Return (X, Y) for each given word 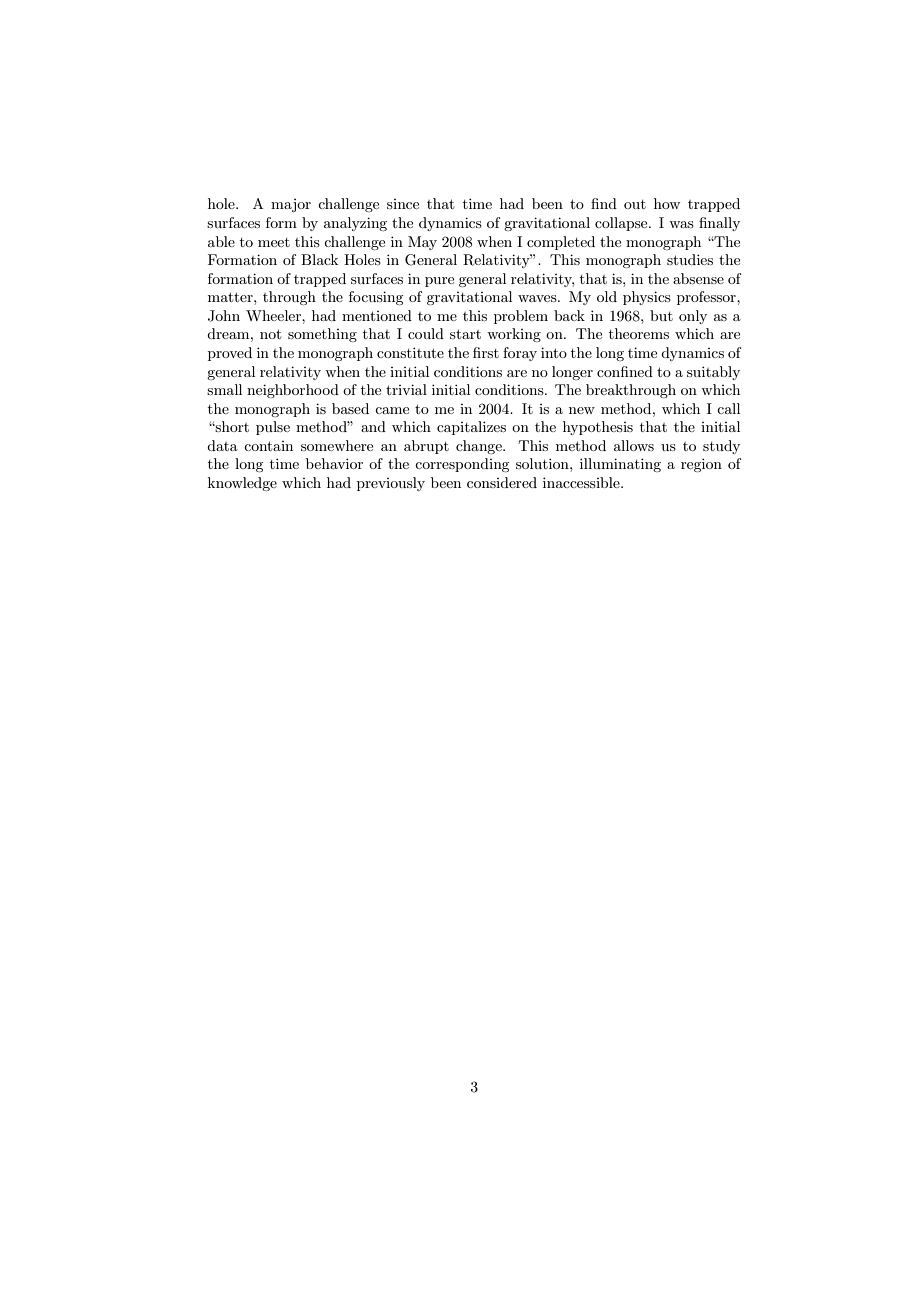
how (667, 203)
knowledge (242, 484)
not (270, 334)
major (291, 205)
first (486, 352)
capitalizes (471, 428)
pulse (273, 428)
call (728, 408)
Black (319, 259)
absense (698, 278)
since (403, 204)
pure (439, 282)
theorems (639, 333)
